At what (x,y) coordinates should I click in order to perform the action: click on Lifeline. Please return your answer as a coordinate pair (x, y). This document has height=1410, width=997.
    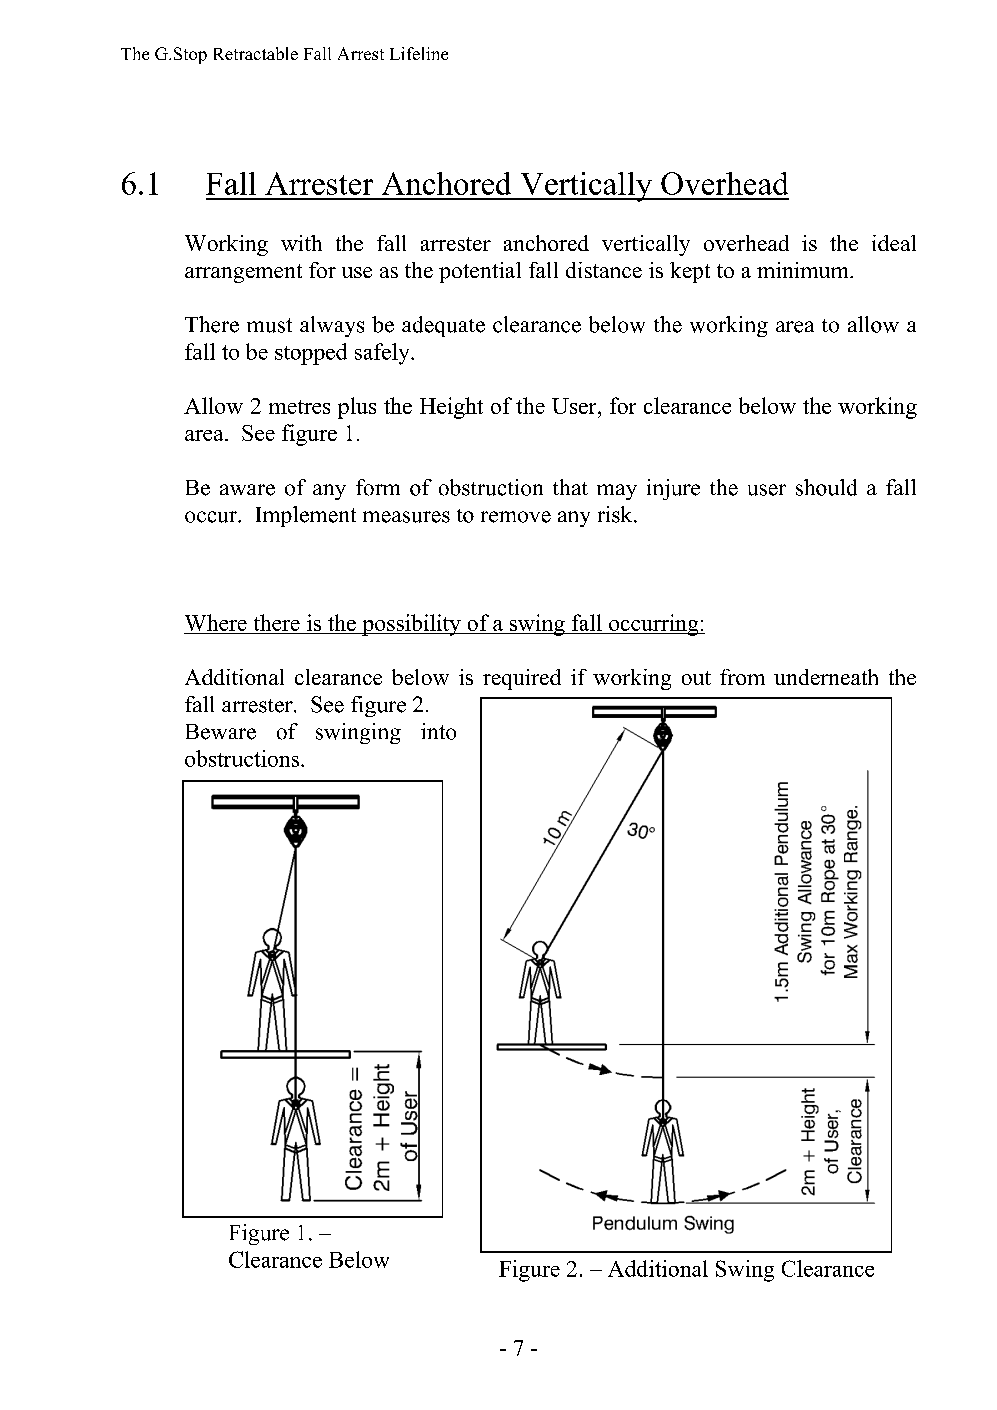
    Looking at the image, I should click on (419, 53).
